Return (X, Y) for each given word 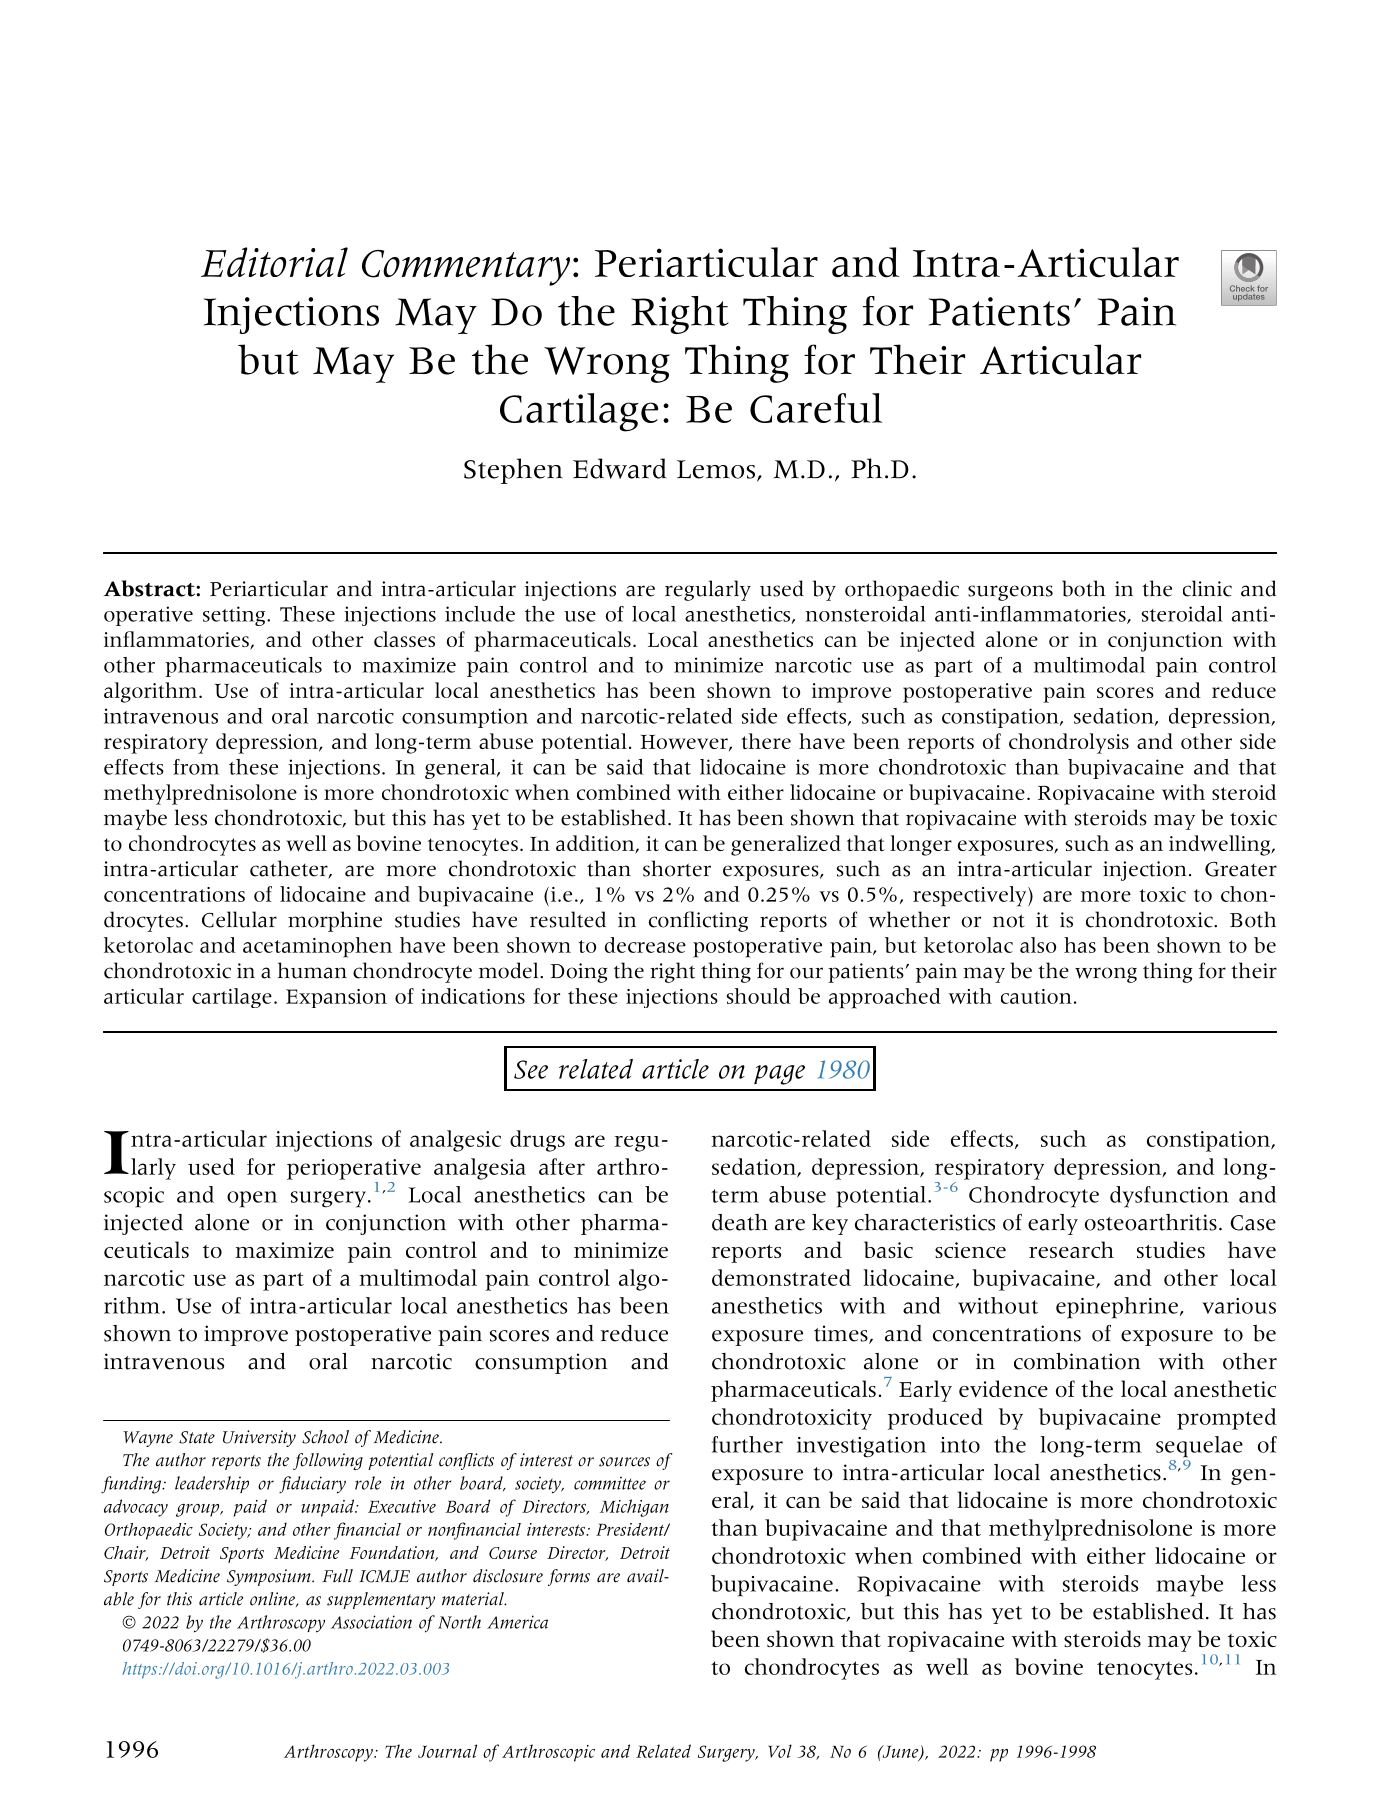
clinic (1207, 588)
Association (371, 1622)
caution (1036, 996)
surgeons (1010, 593)
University (259, 1438)
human (312, 970)
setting (235, 616)
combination (1077, 1361)
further (747, 1444)
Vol (780, 1751)
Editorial (274, 262)
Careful (816, 408)
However (685, 743)
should (759, 996)
